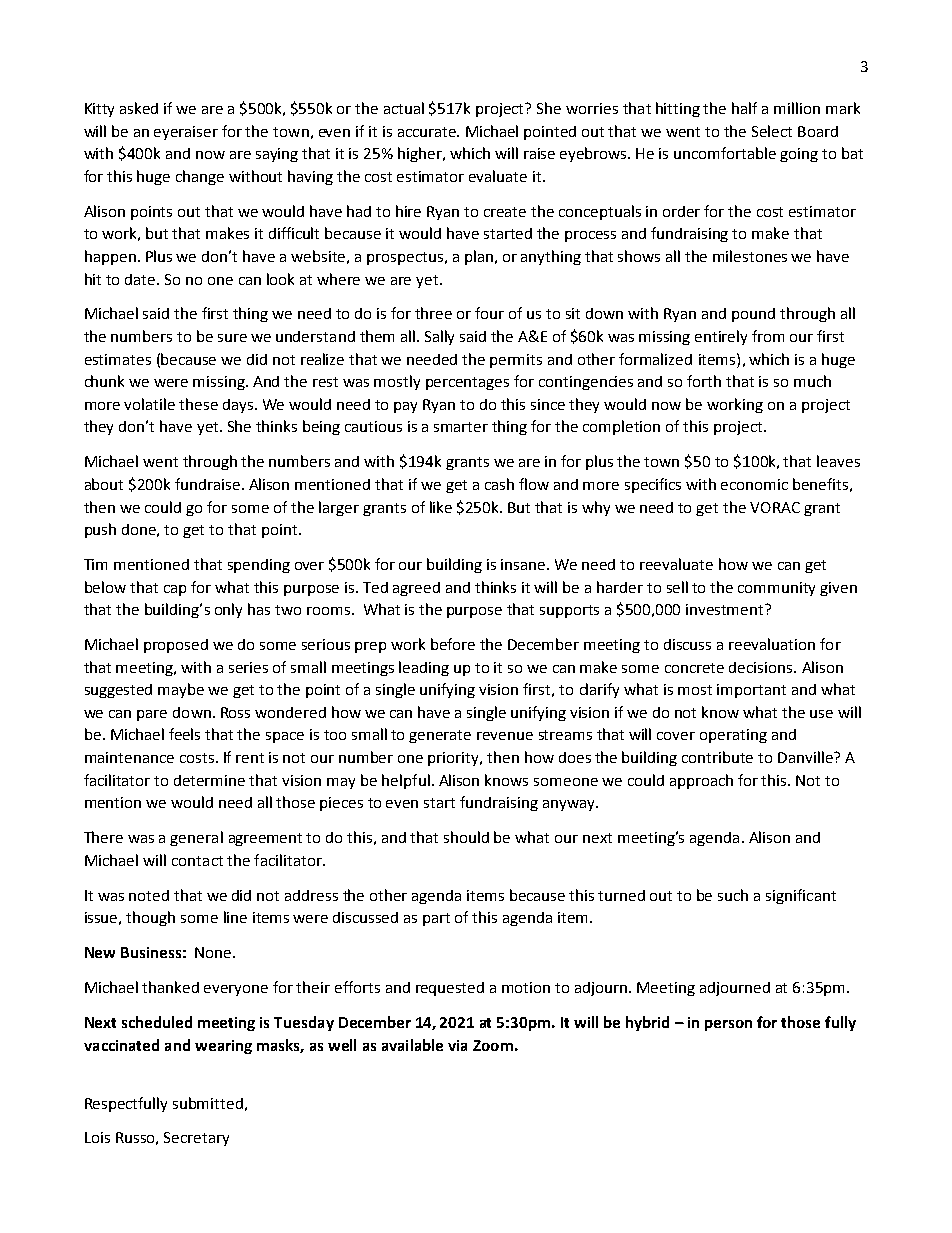  What do you see at coordinates (466, 837) in the image?
I see `should` at bounding box center [466, 837].
